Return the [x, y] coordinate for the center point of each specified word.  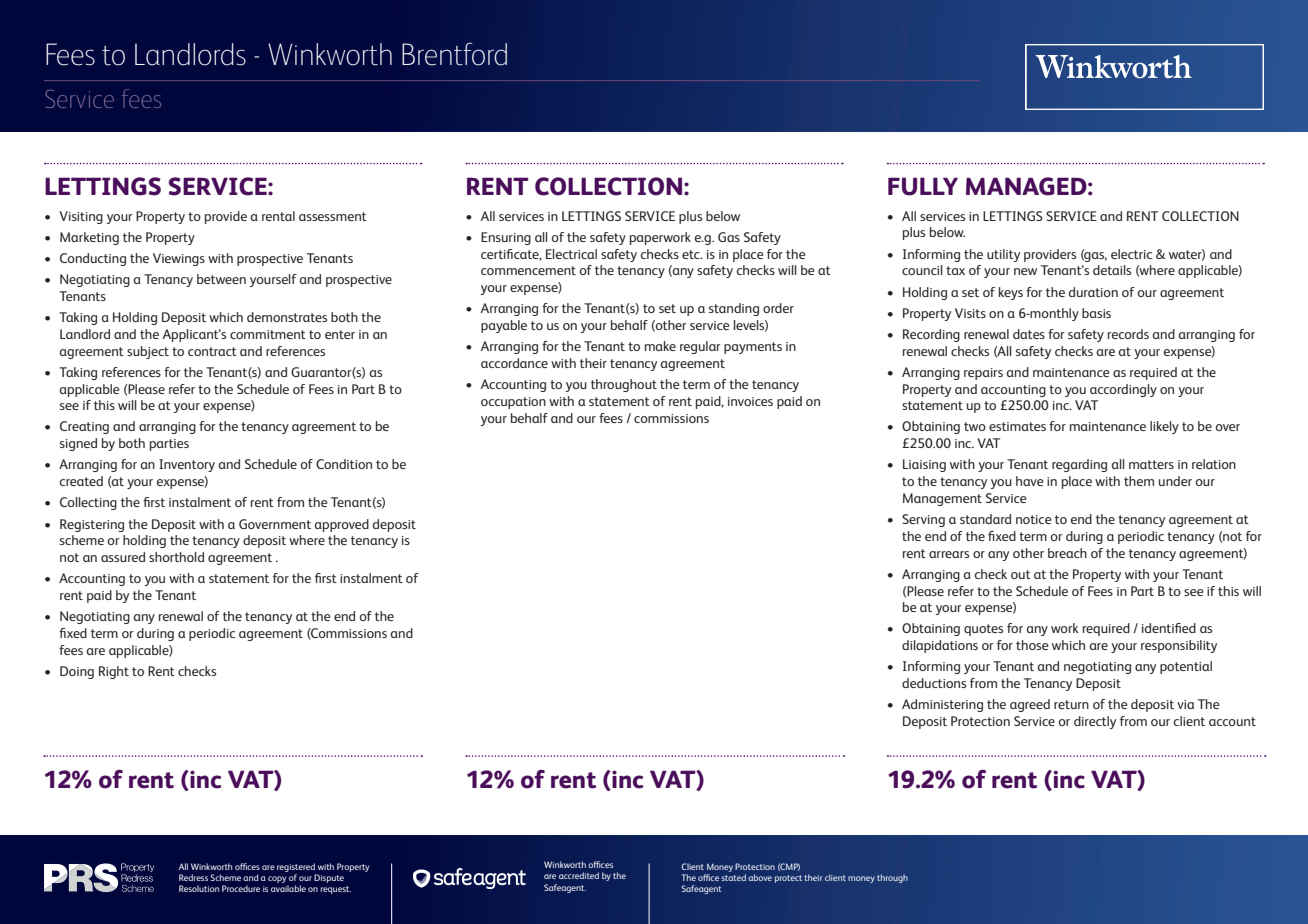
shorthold [176, 557]
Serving [923, 520]
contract [212, 351]
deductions [934, 683]
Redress [193, 877]
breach [1067, 553]
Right [114, 672]
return [1071, 704]
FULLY [923, 186]
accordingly [1123, 390]
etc [692, 254]
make [660, 346]
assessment [333, 216]
